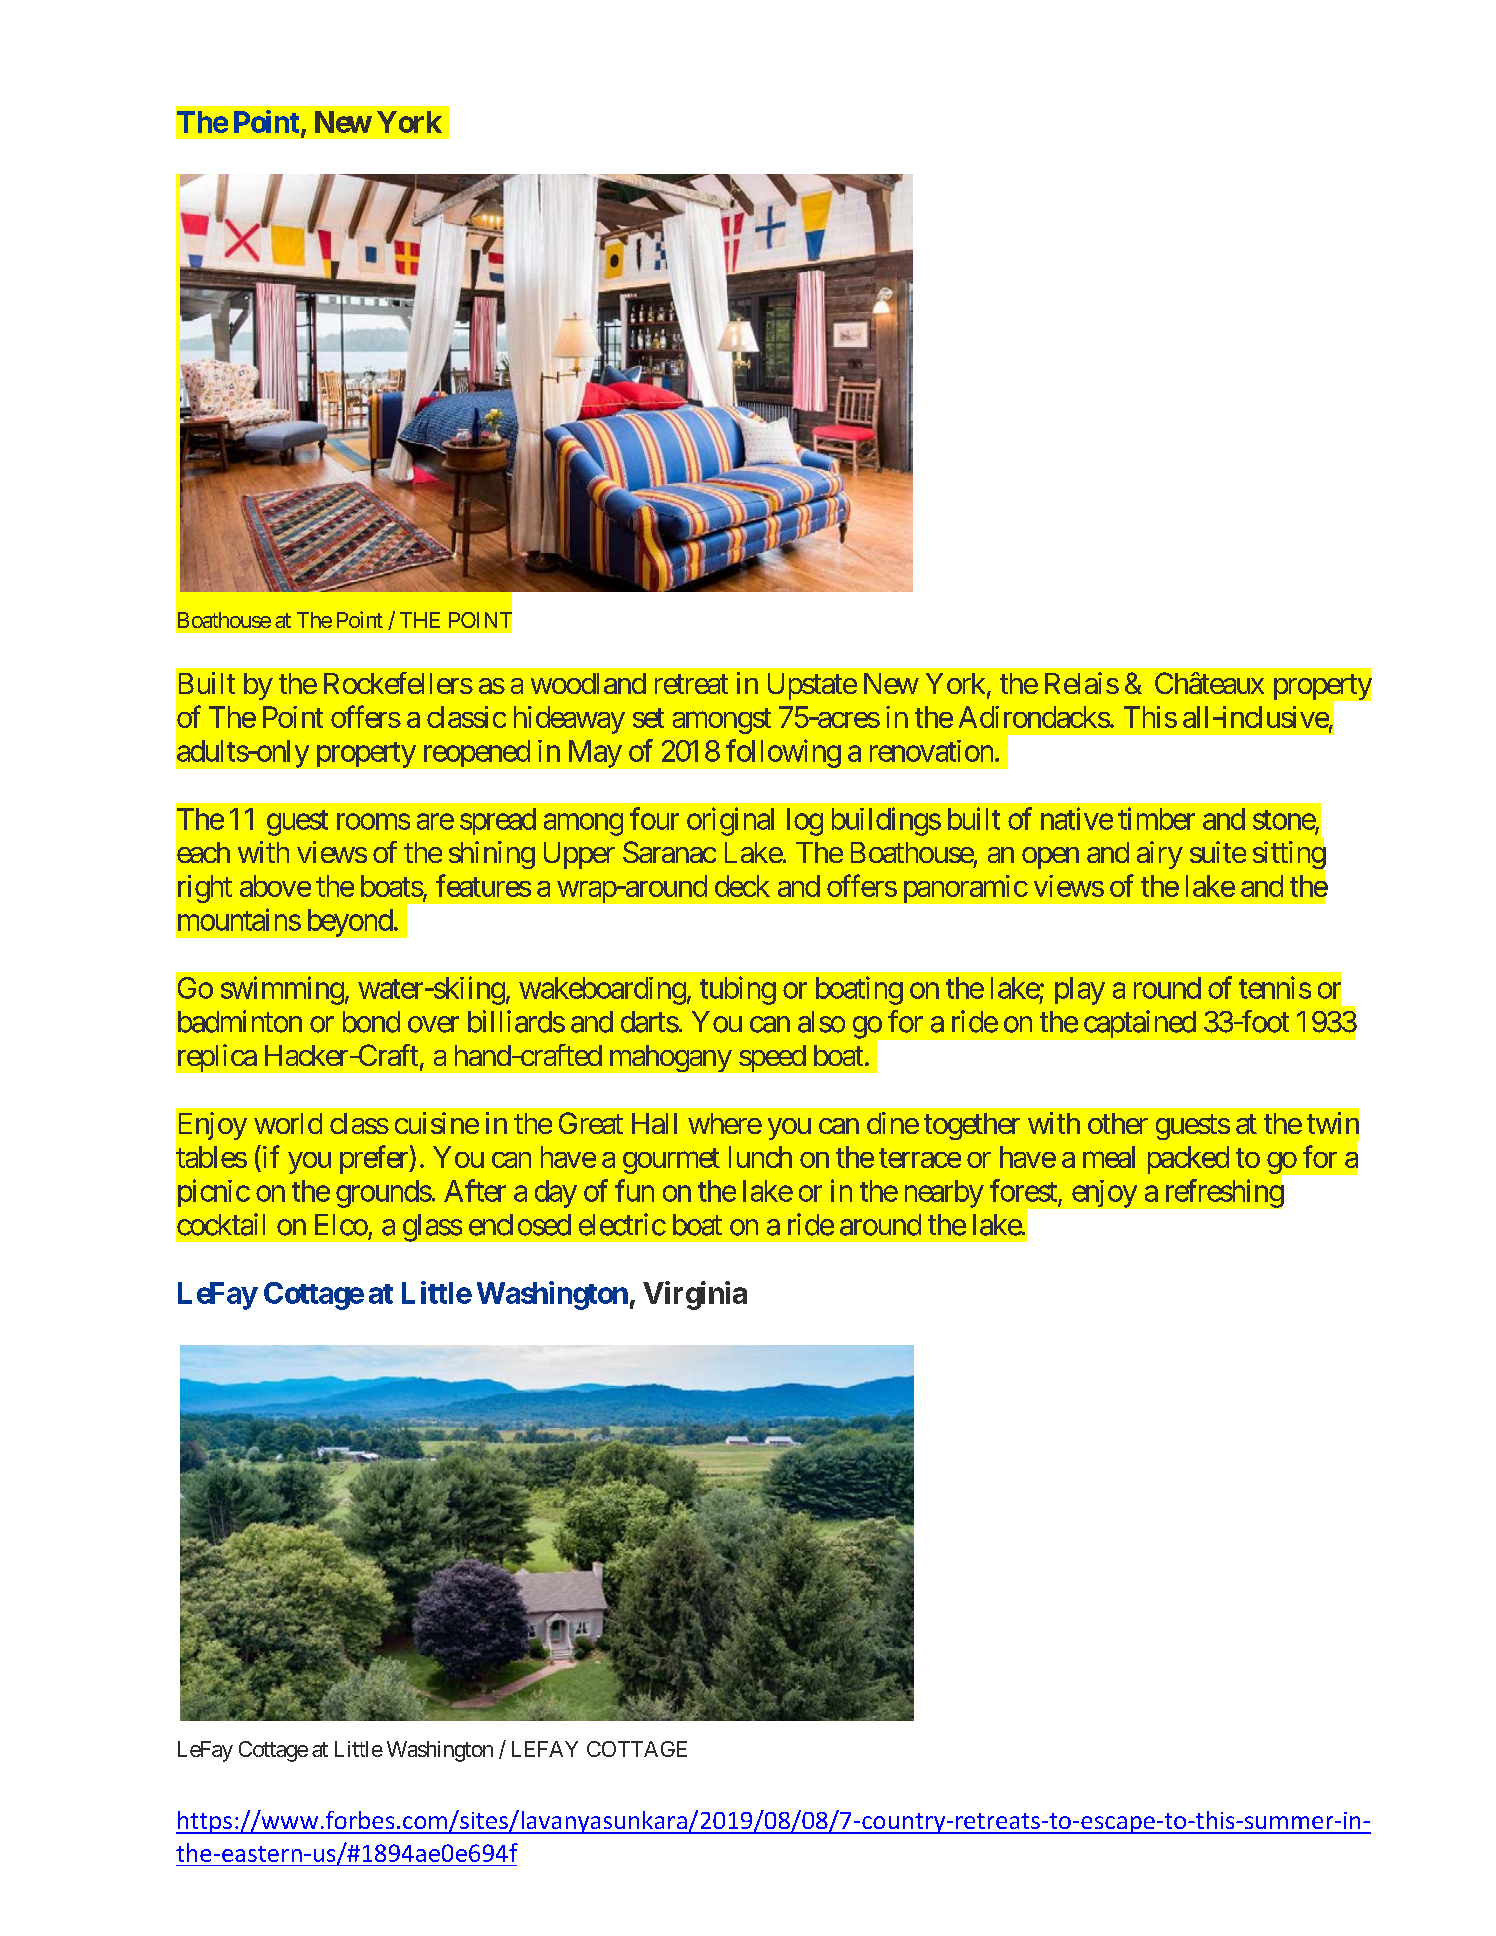 Image resolution: width=1496 pixels, height=1936 pixels. Describe the element at coordinates (1118, 1123) in the image. I see `other` at that location.
